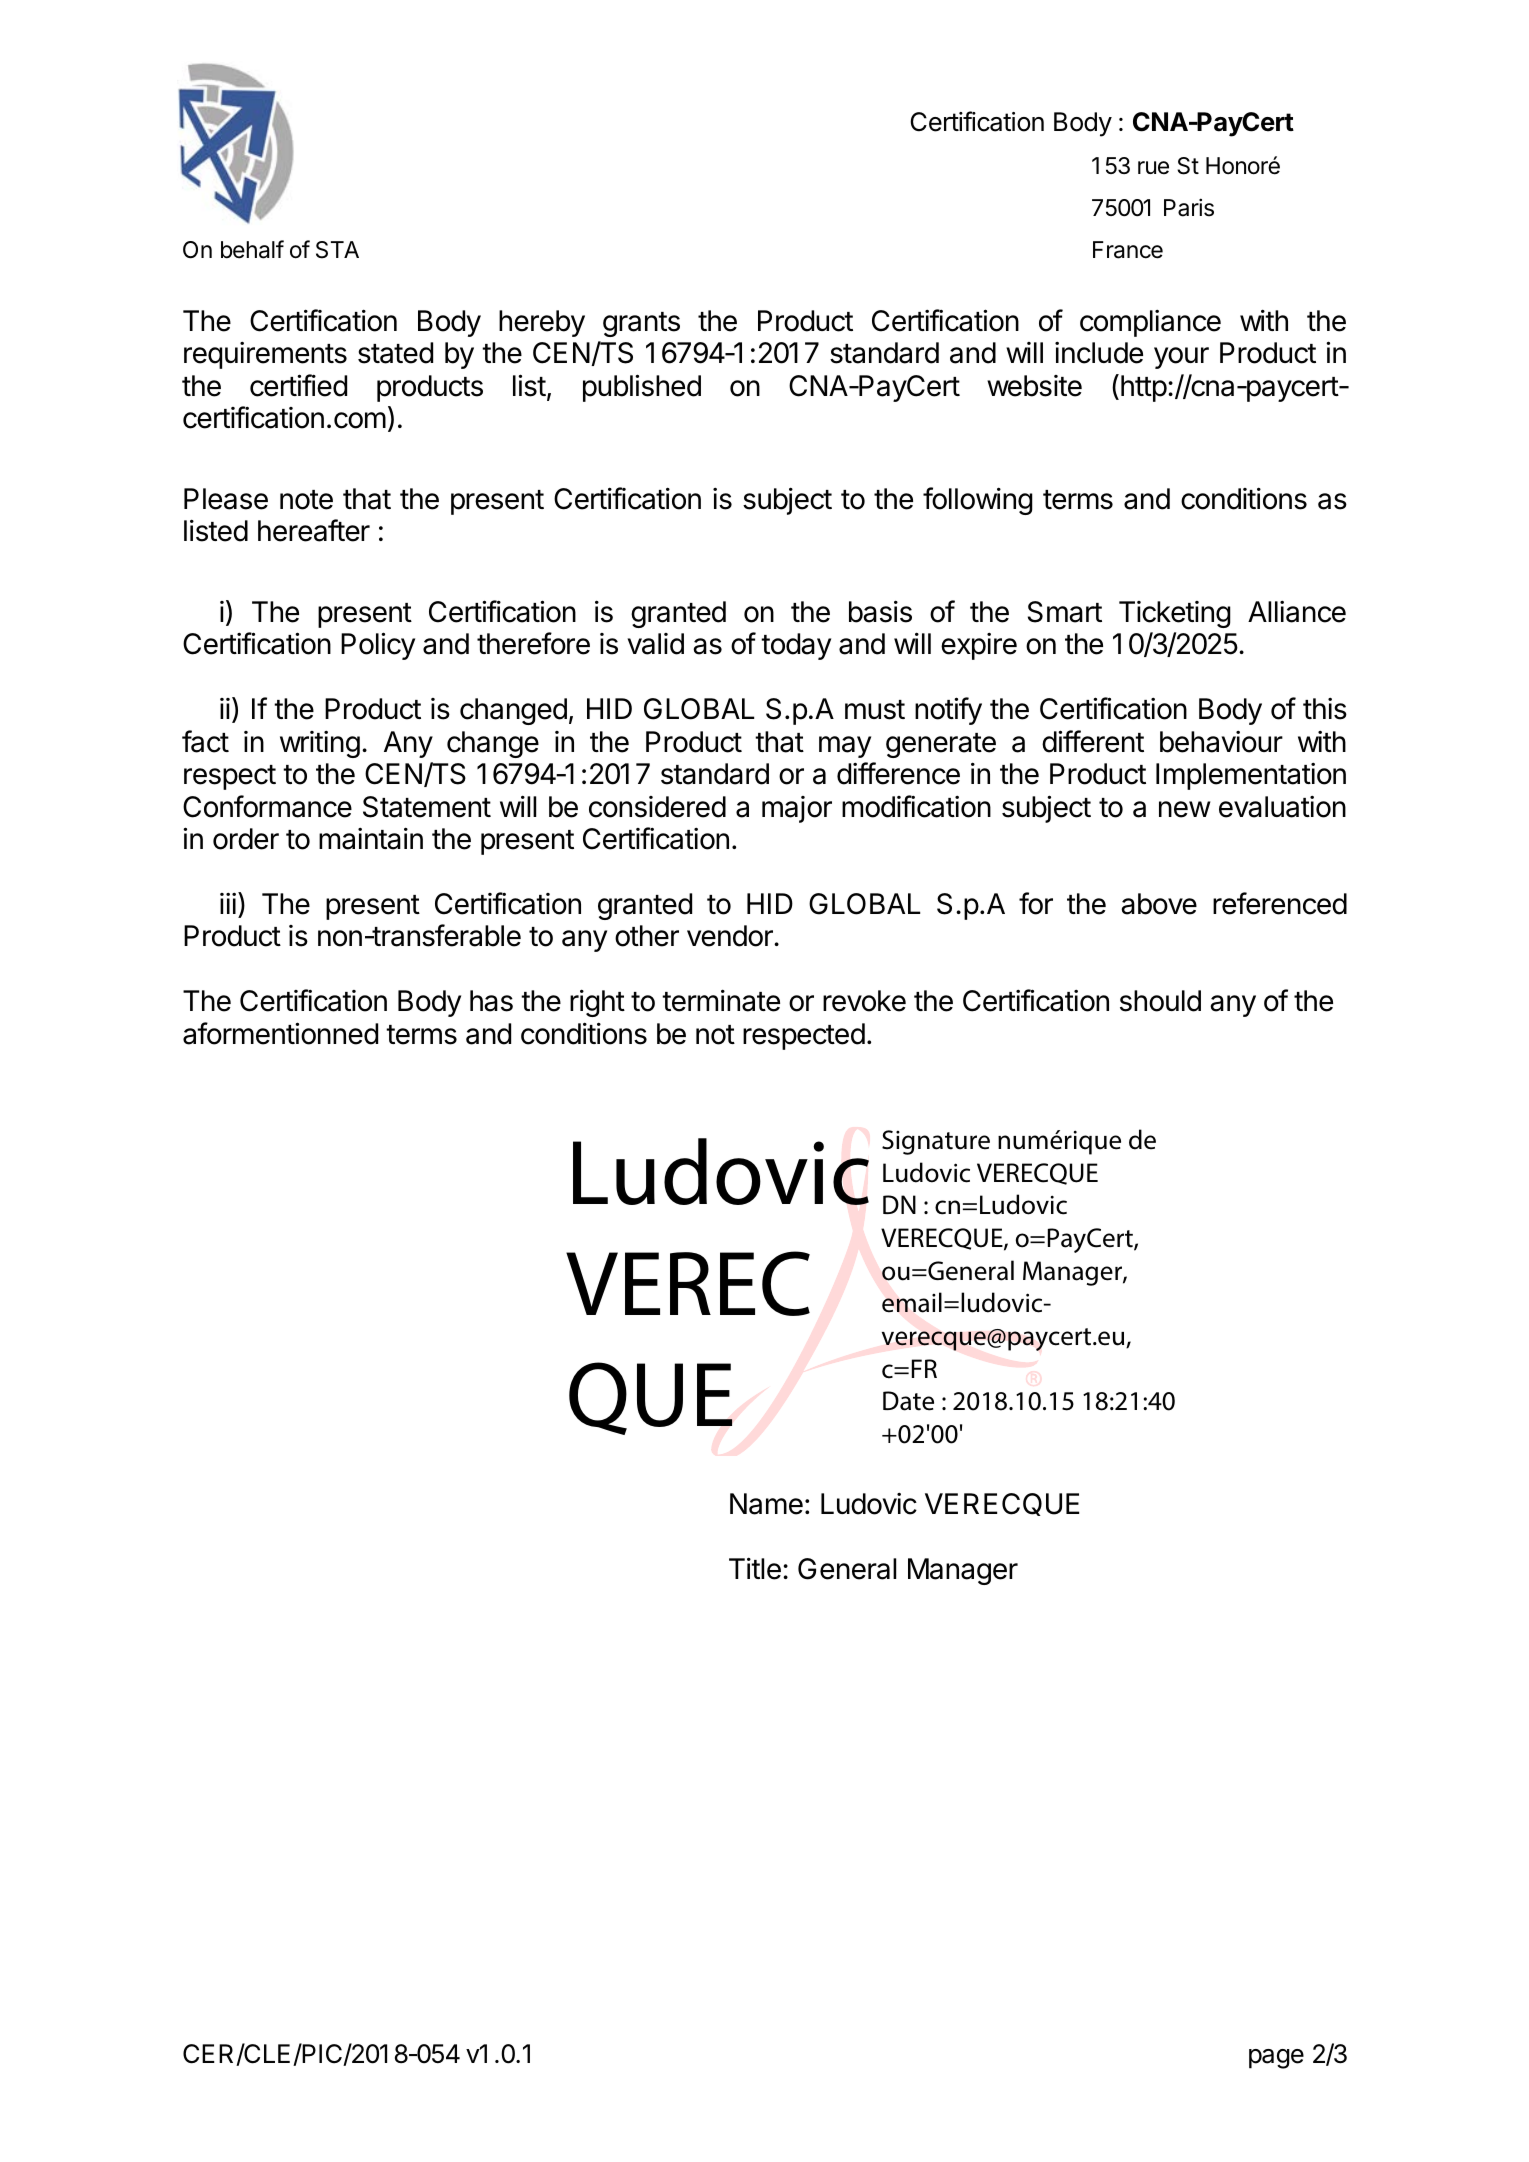 The image size is (1529, 2162). What do you see at coordinates (641, 324) in the image?
I see `grants` at bounding box center [641, 324].
